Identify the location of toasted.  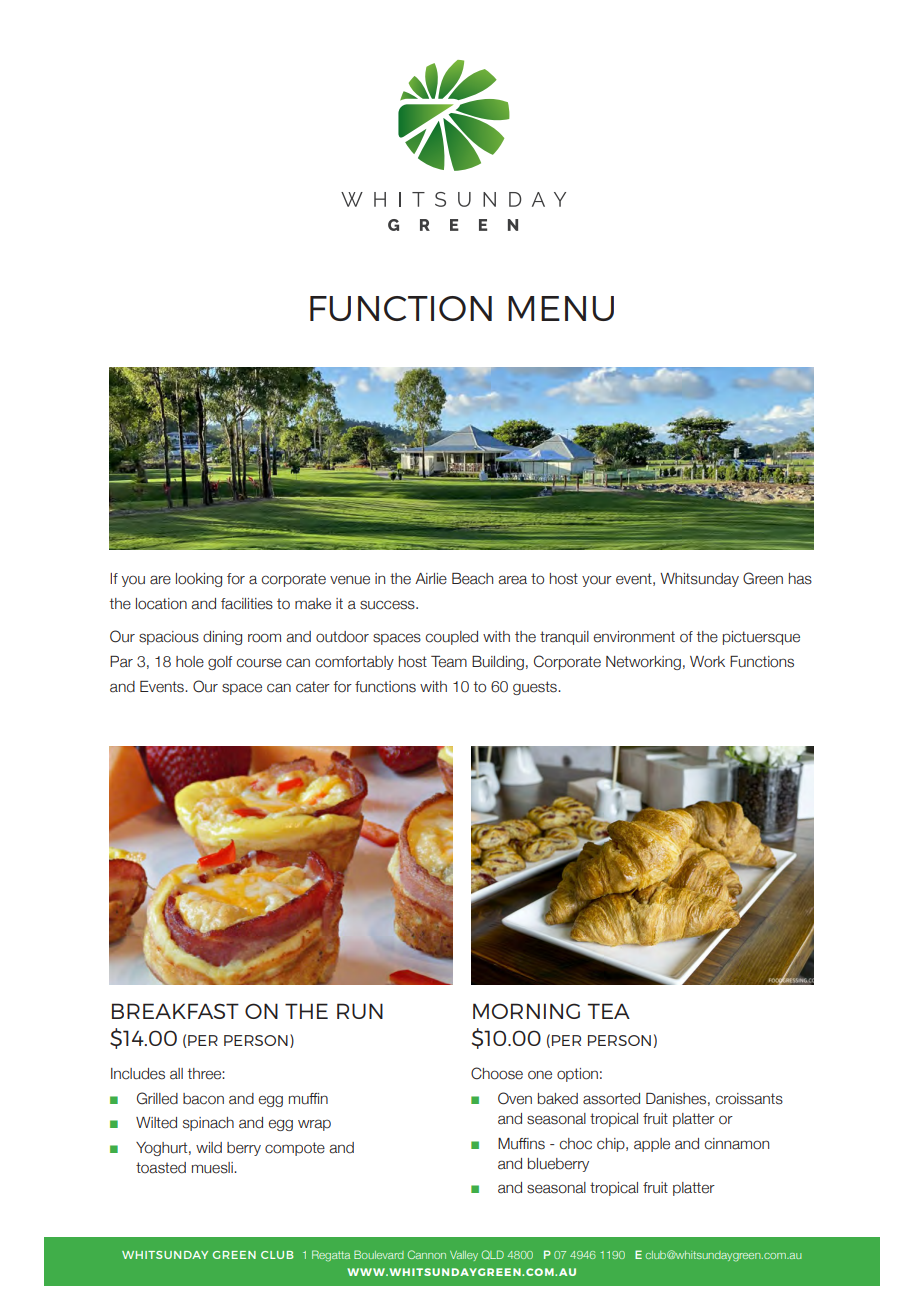
(161, 1168).
